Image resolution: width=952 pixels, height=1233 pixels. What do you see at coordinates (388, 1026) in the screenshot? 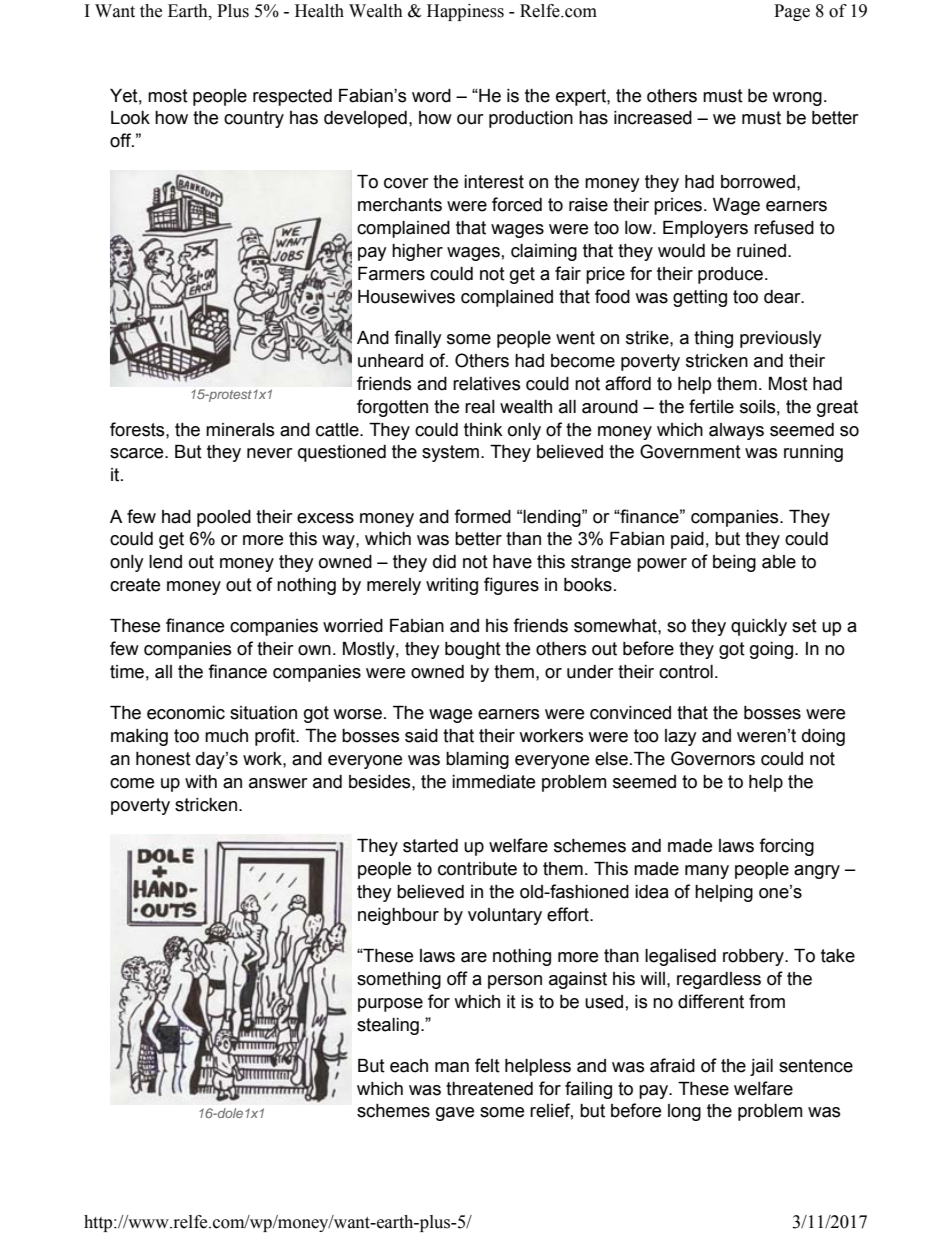
I see `stealing` at bounding box center [388, 1026].
